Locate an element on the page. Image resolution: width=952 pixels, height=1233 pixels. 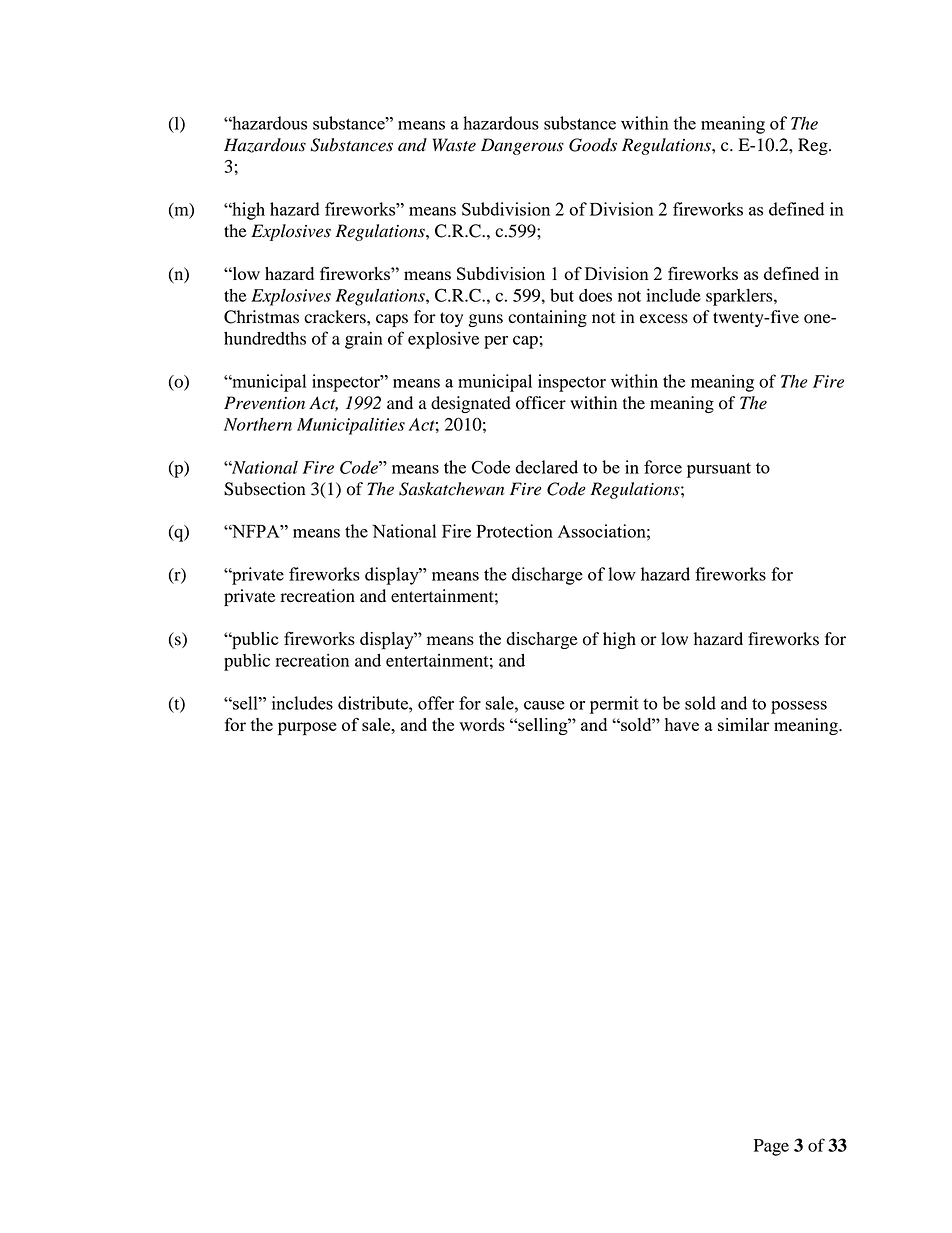
Page is located at coordinates (771, 1147).
